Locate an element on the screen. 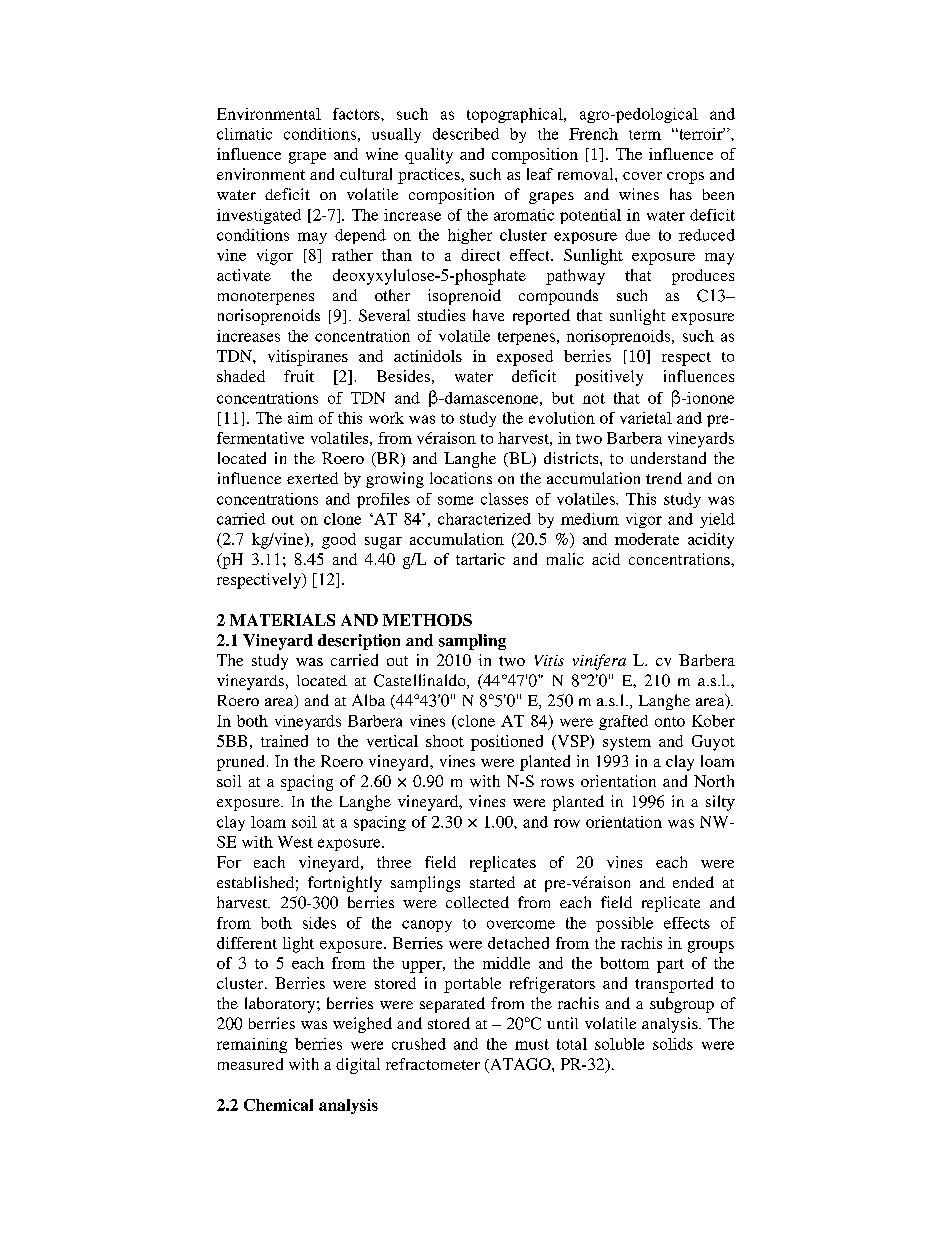 The image size is (952, 1233). moderate is located at coordinates (647, 539).
